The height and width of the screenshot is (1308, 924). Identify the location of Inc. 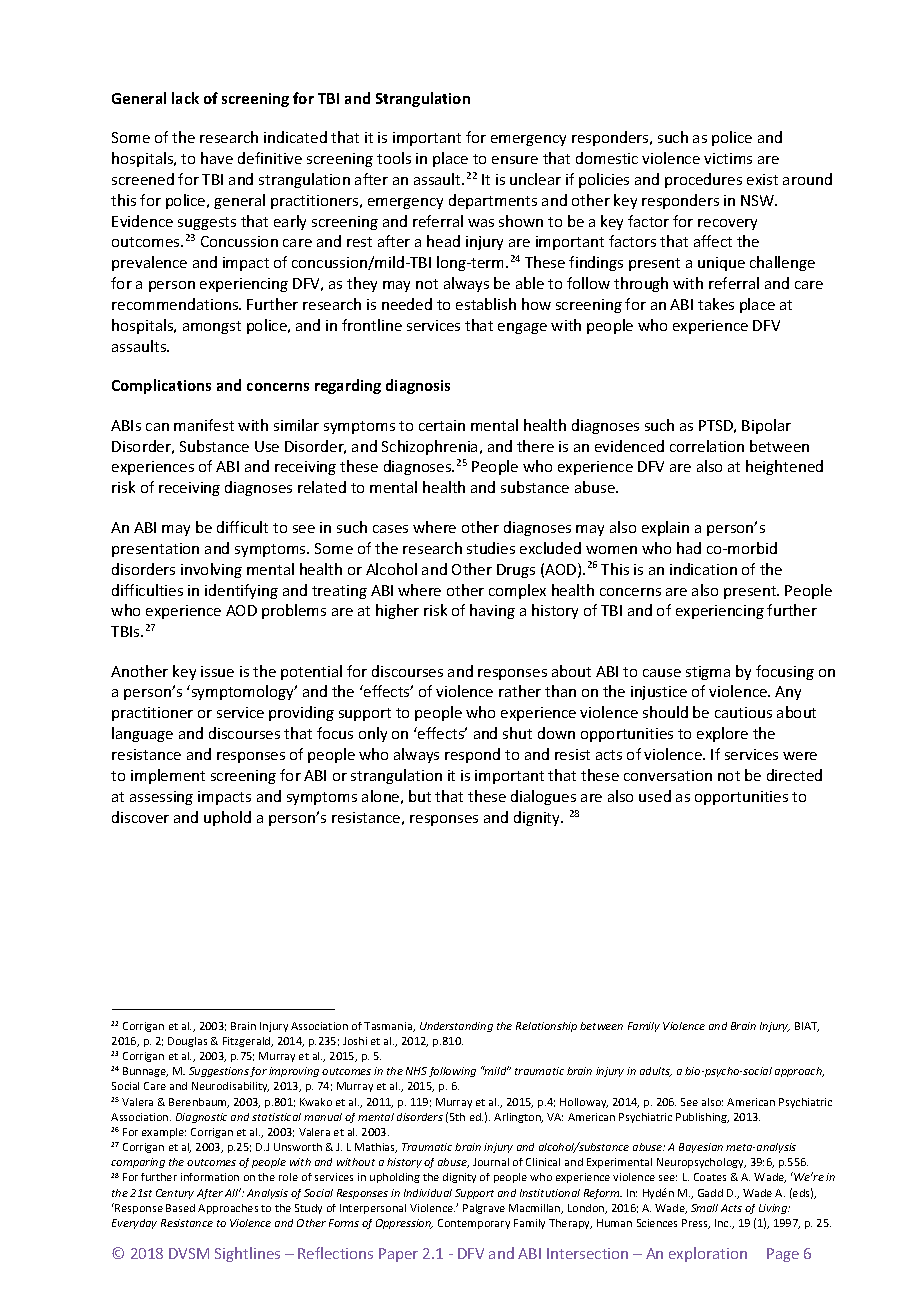
(723, 1223).
